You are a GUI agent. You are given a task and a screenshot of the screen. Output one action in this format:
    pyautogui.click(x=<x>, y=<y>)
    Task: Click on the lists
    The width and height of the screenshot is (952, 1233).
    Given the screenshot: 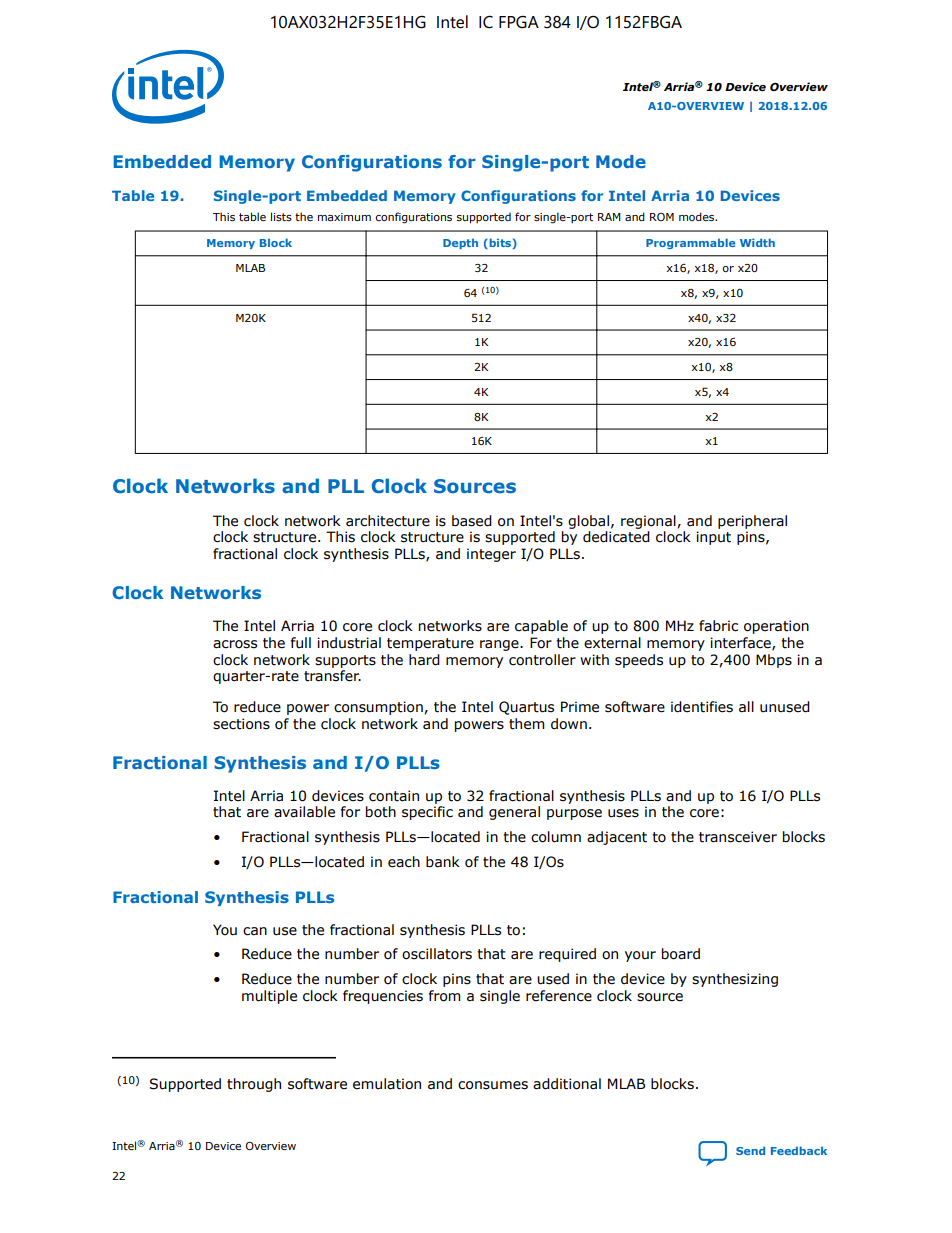 What is the action you would take?
    pyautogui.click(x=281, y=216)
